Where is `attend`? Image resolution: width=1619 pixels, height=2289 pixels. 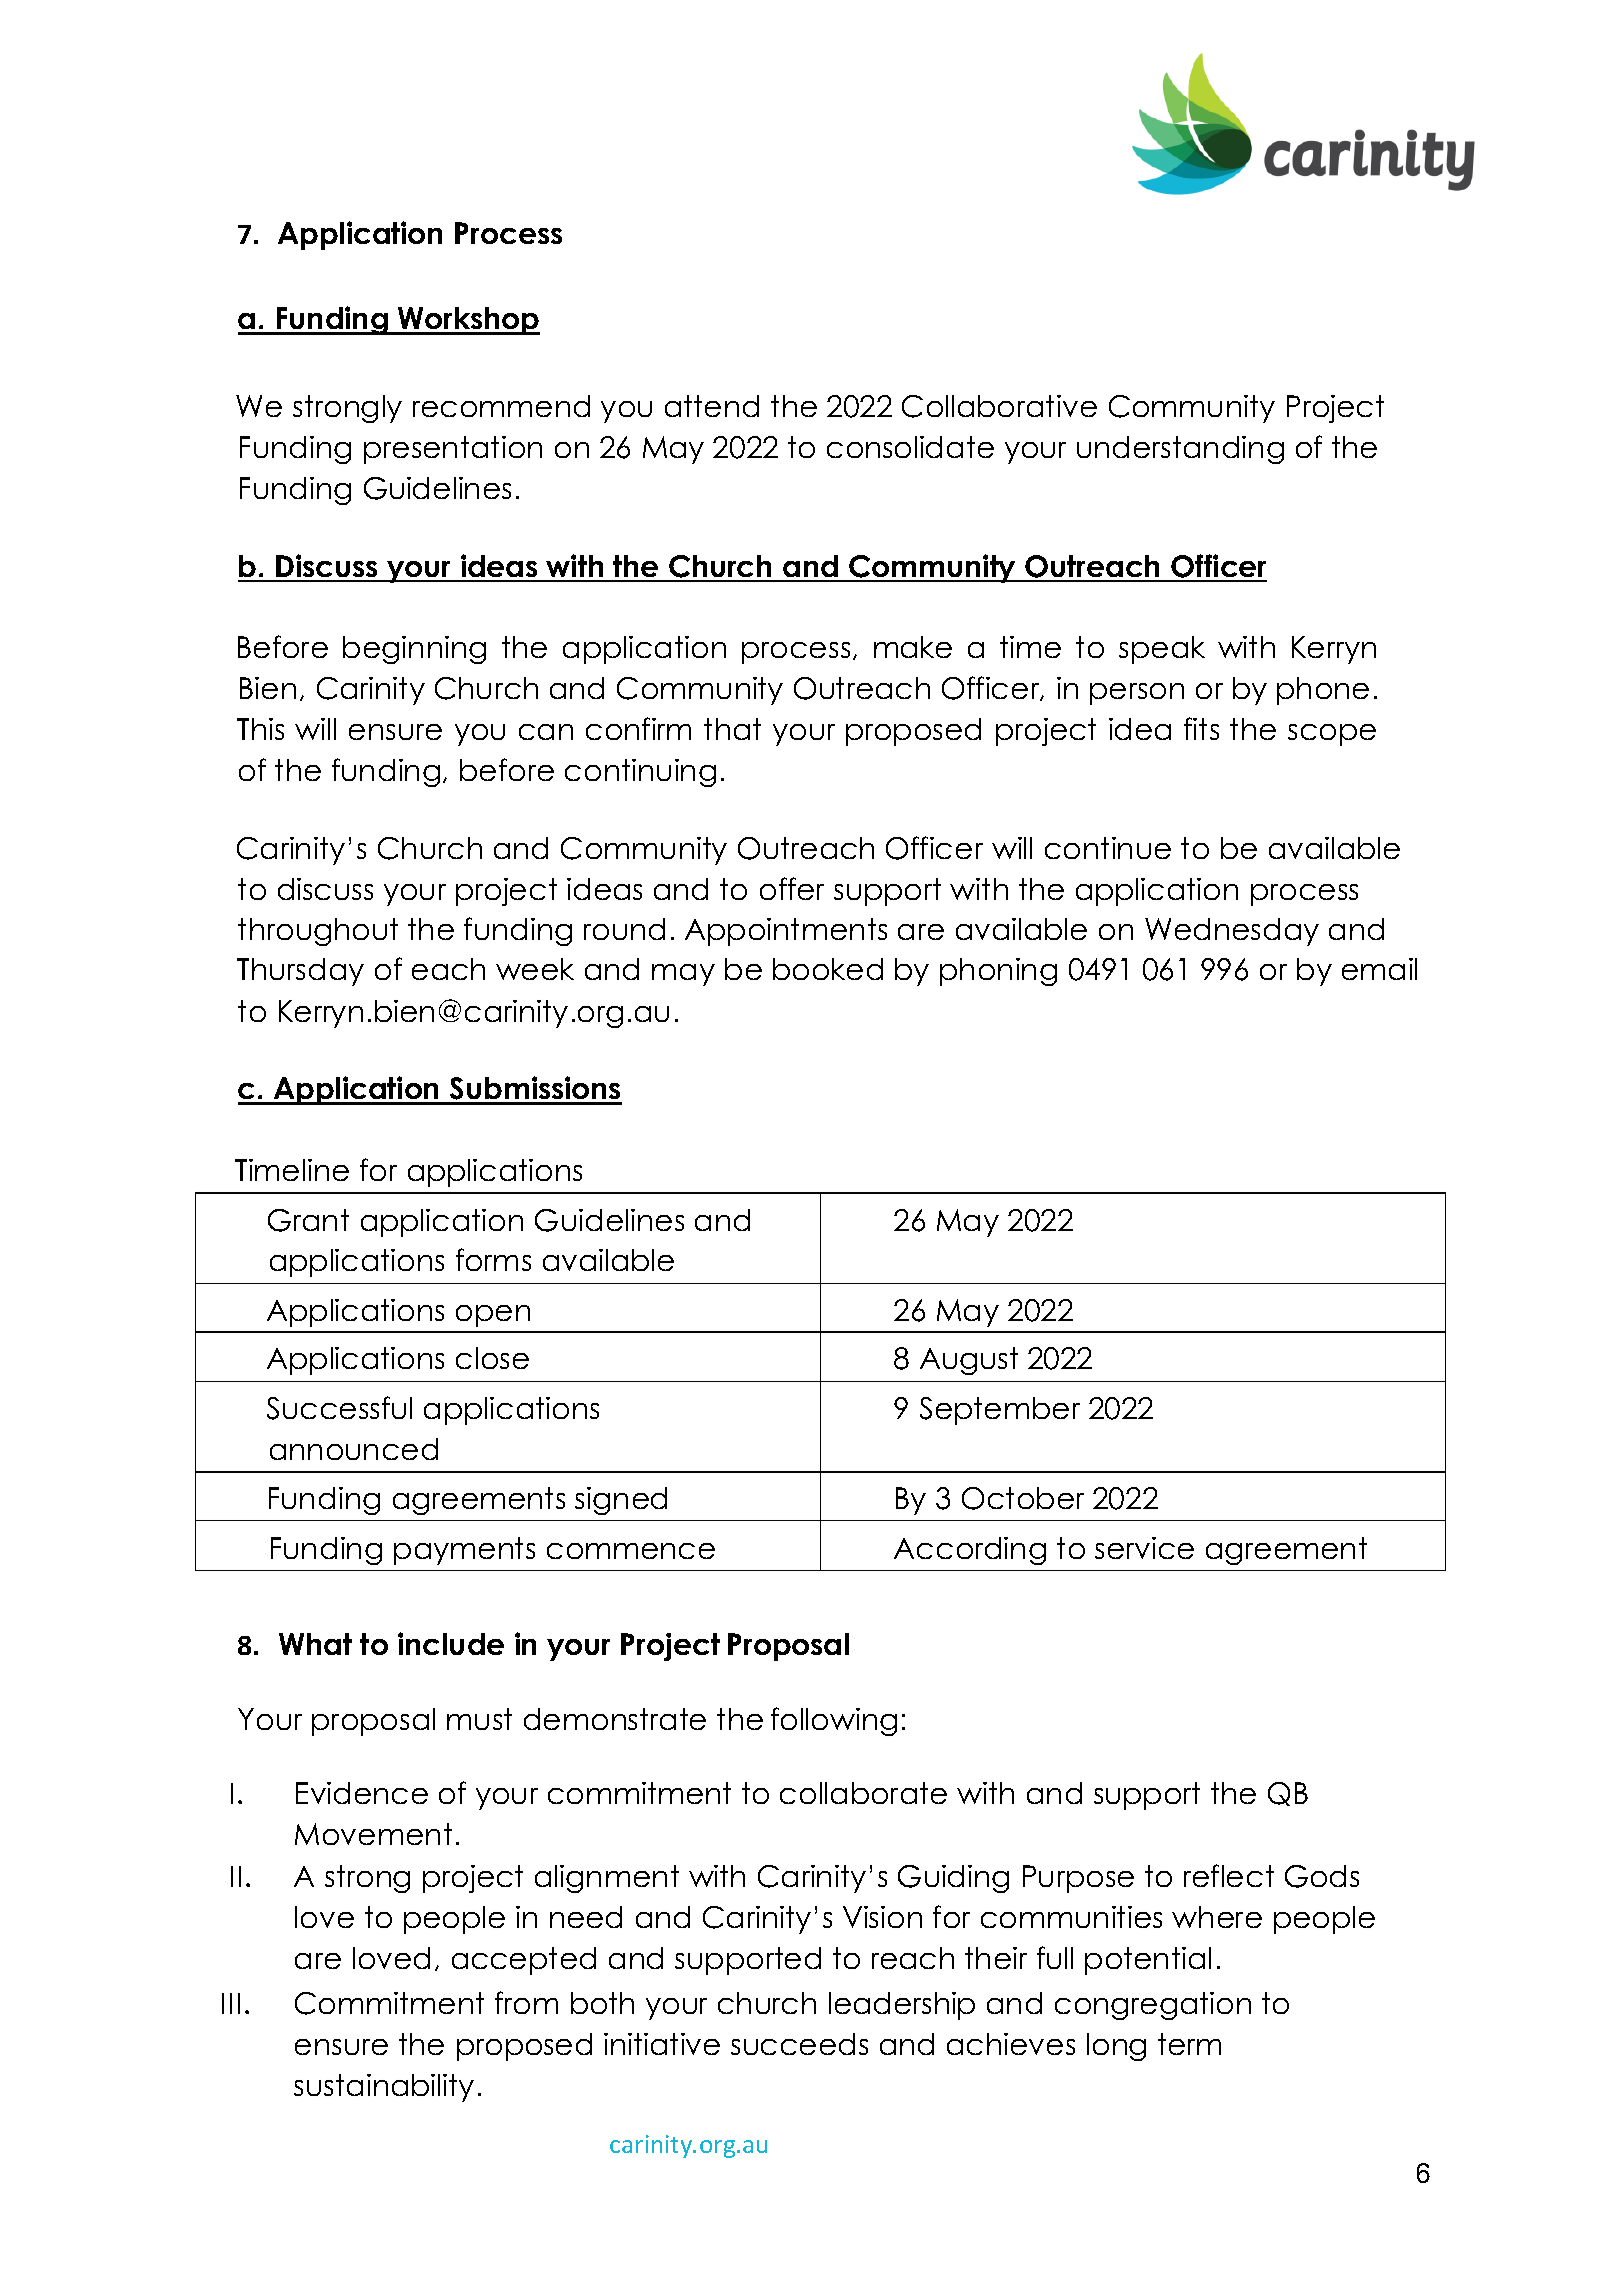
attend is located at coordinates (712, 406).
